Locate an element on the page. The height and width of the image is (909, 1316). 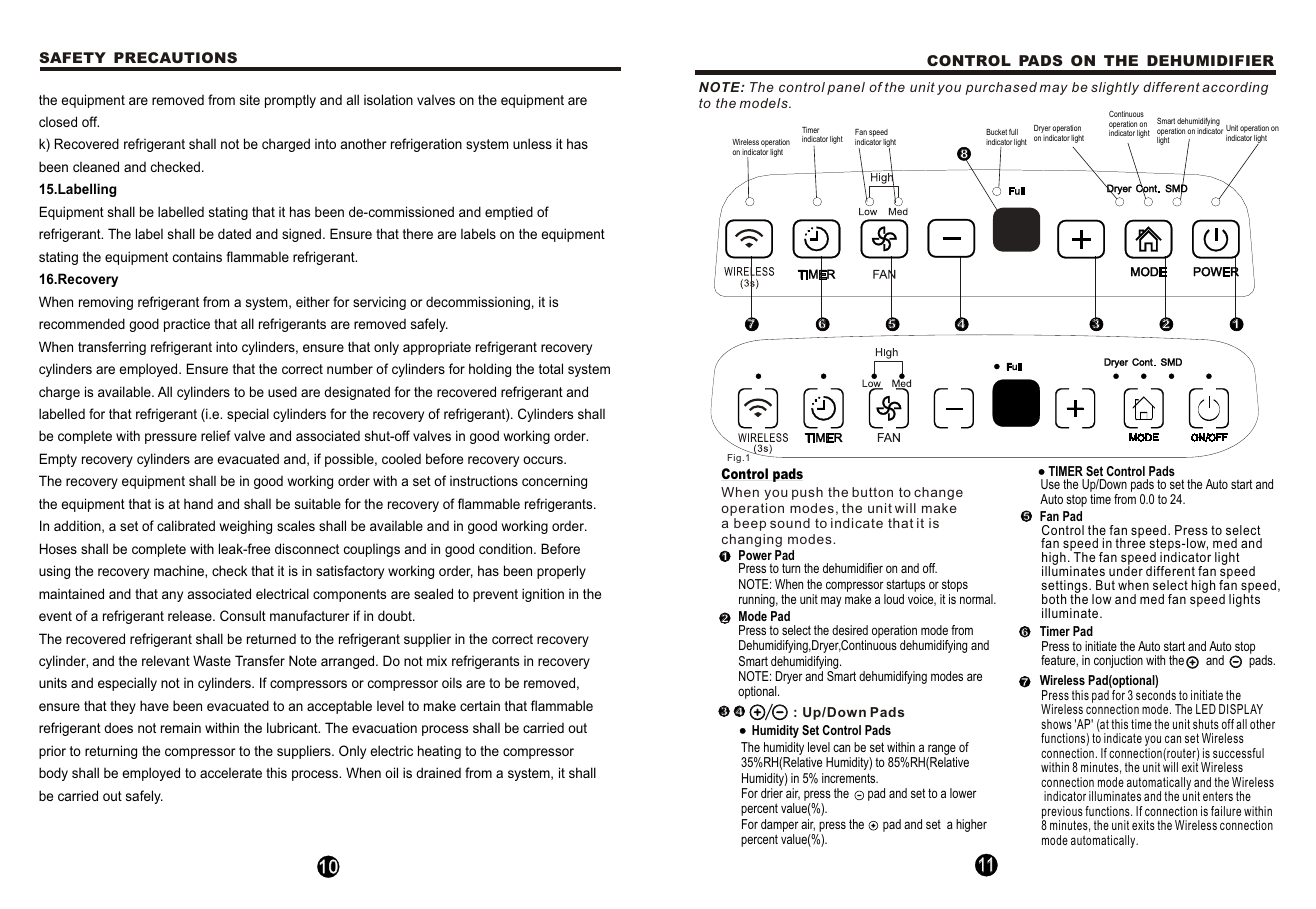
accelerate is located at coordinates (231, 773).
